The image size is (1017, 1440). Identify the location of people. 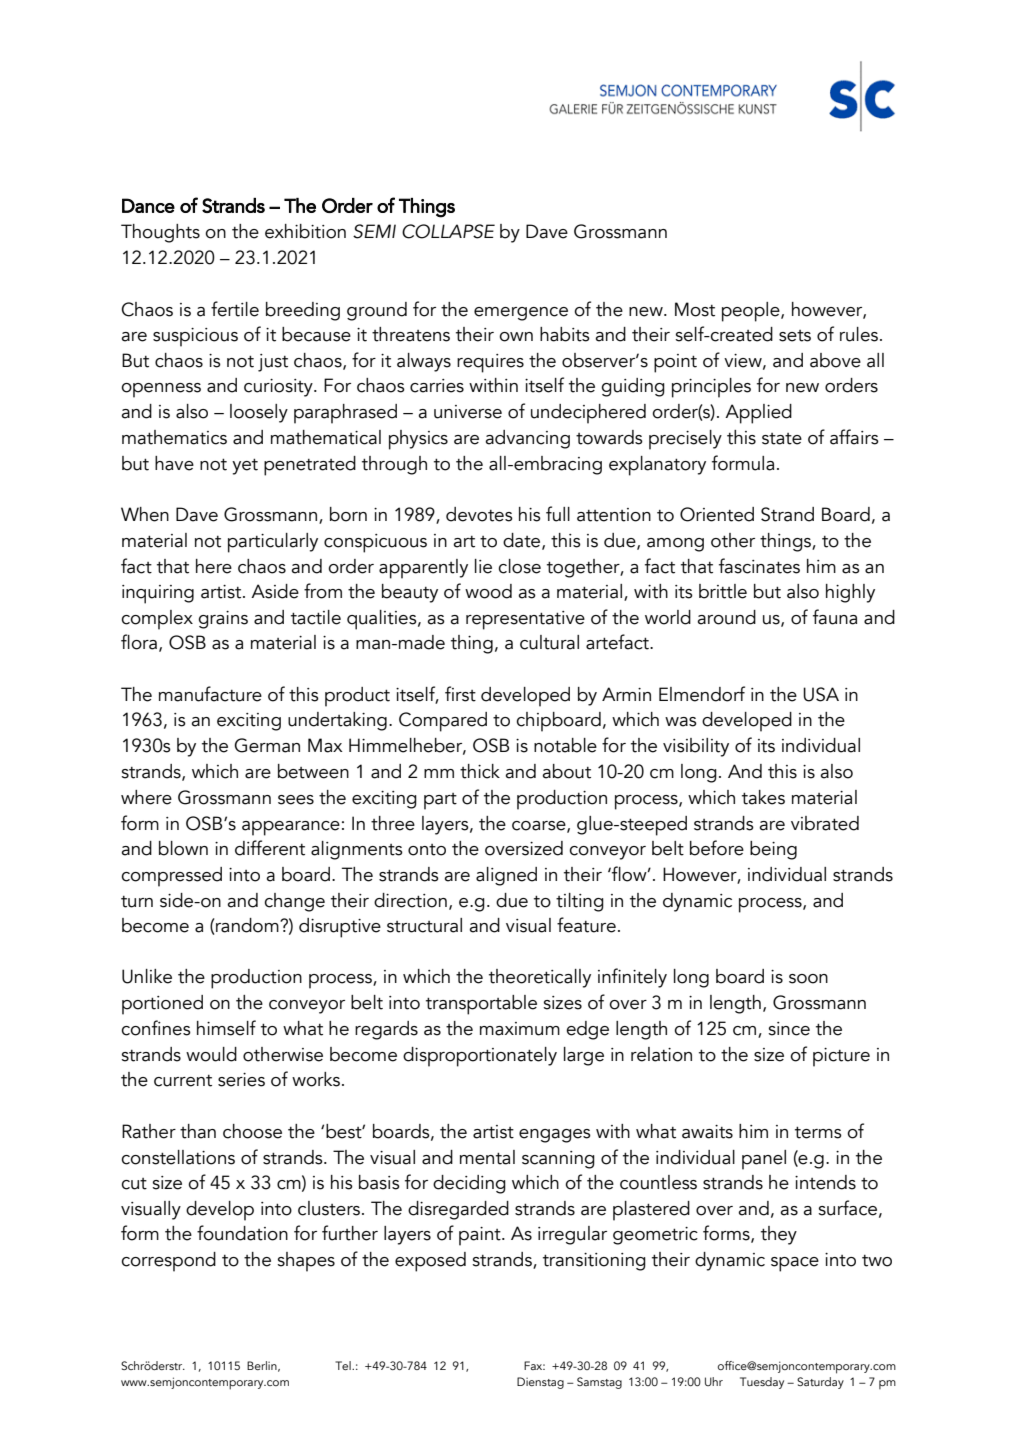
(752, 312).
